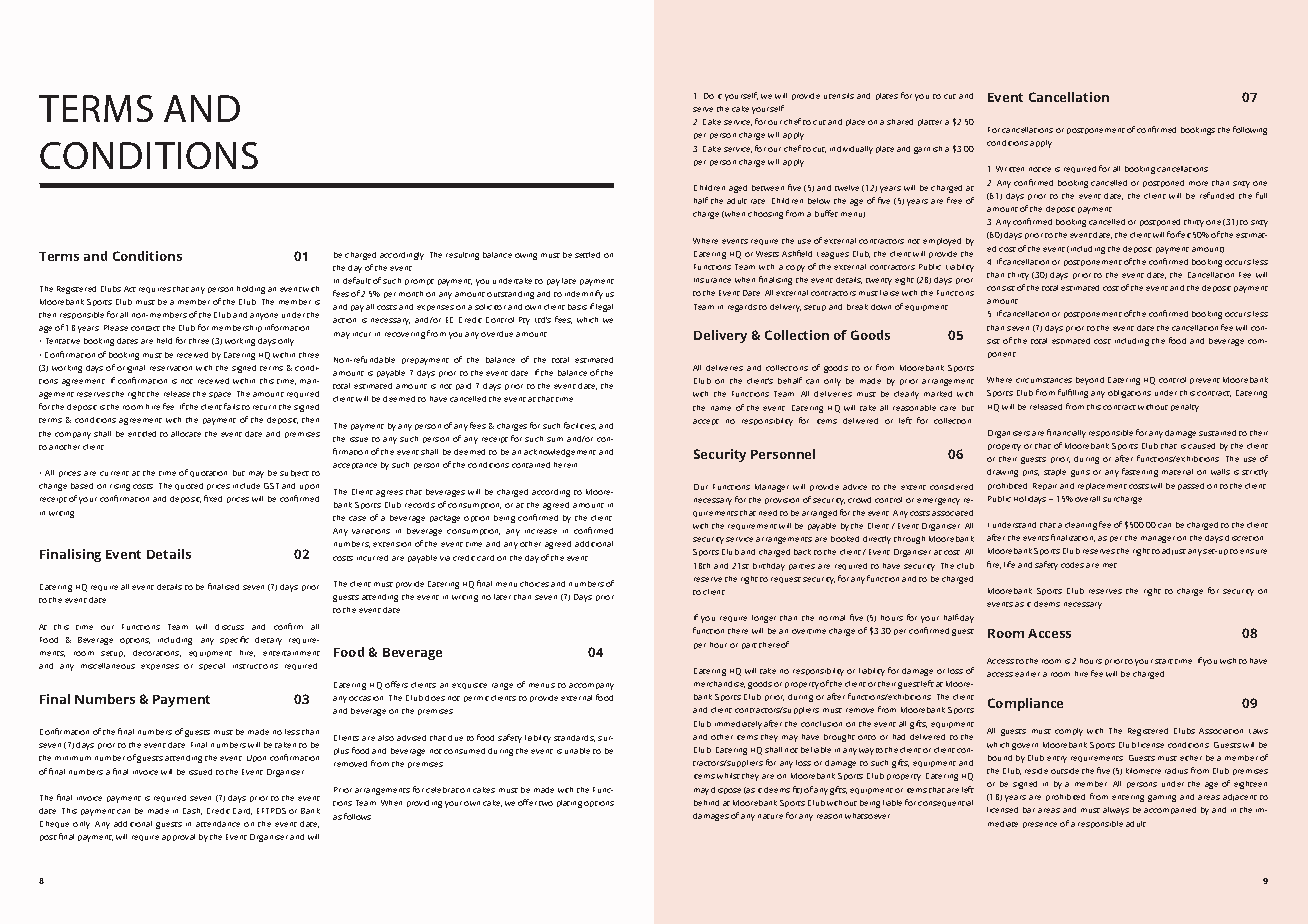 This screenshot has height=924, width=1308. Describe the element at coordinates (462, 256) in the screenshot. I see `resulting` at that location.
